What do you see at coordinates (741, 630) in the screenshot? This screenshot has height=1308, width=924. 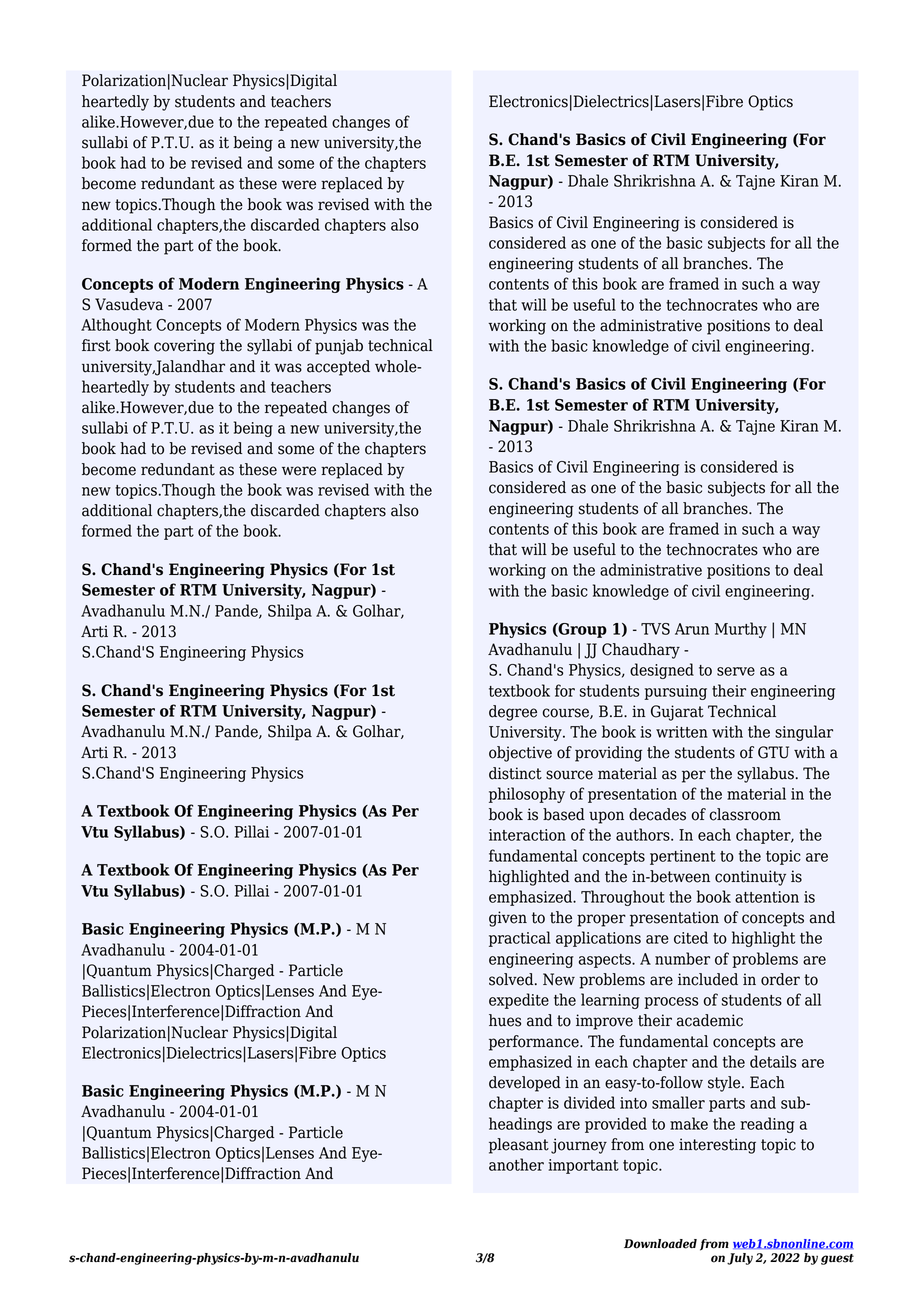 I see `Murthy` at bounding box center [741, 630].
